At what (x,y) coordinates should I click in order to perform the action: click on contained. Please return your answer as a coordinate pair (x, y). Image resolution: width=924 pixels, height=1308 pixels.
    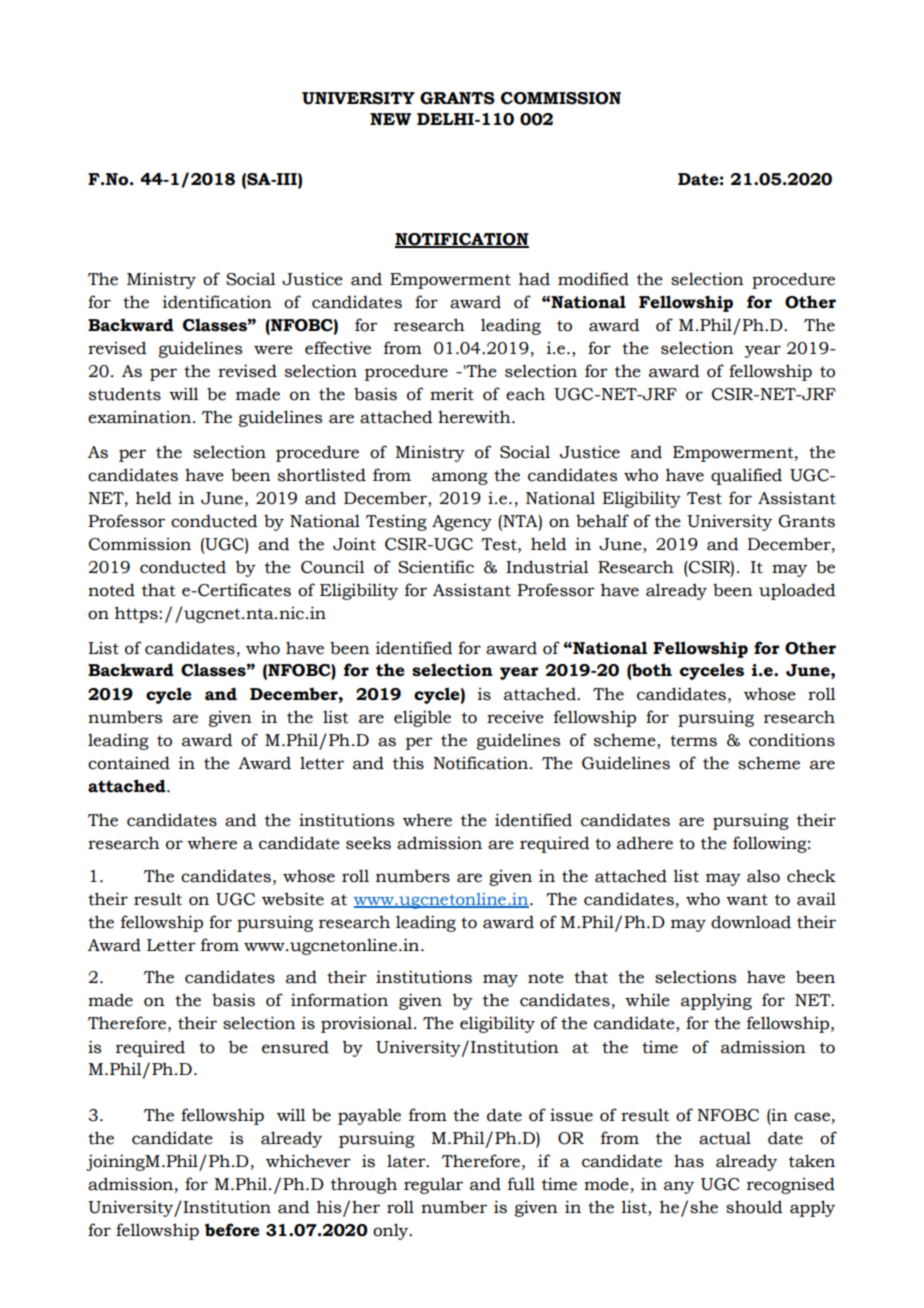
    Looking at the image, I should click on (129, 763).
